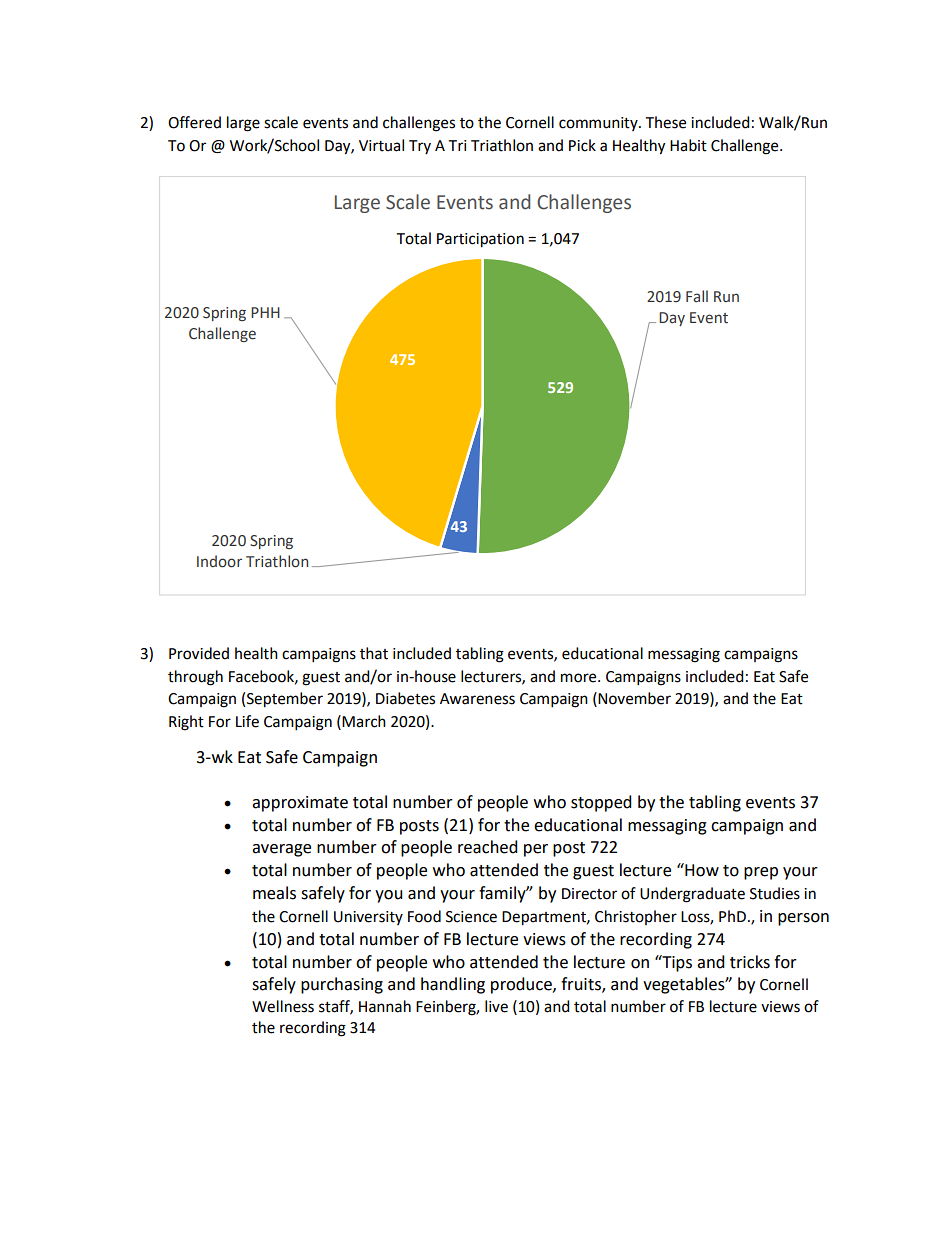  Describe the element at coordinates (688, 145) in the screenshot. I see `Habit` at that location.
